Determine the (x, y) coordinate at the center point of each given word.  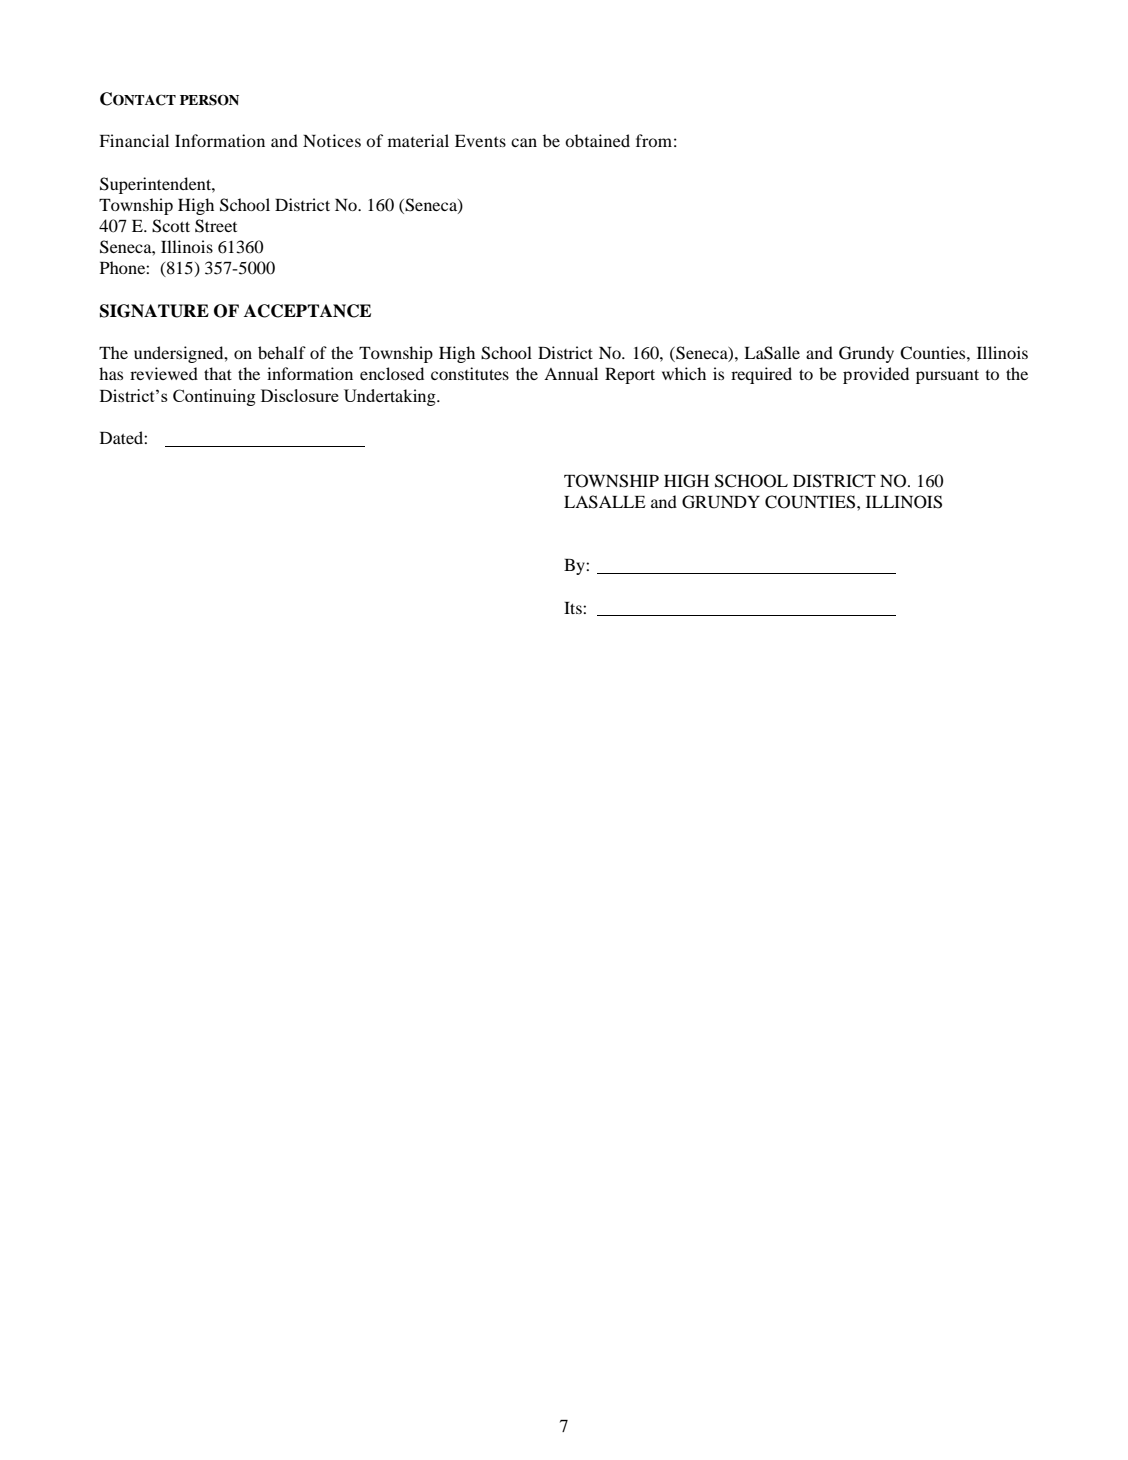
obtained (597, 140)
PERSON (209, 100)
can (524, 142)
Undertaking (391, 397)
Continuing (214, 397)
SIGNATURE (154, 311)
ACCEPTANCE (307, 311)
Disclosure (300, 395)
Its (574, 608)
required (761, 375)
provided (876, 375)
